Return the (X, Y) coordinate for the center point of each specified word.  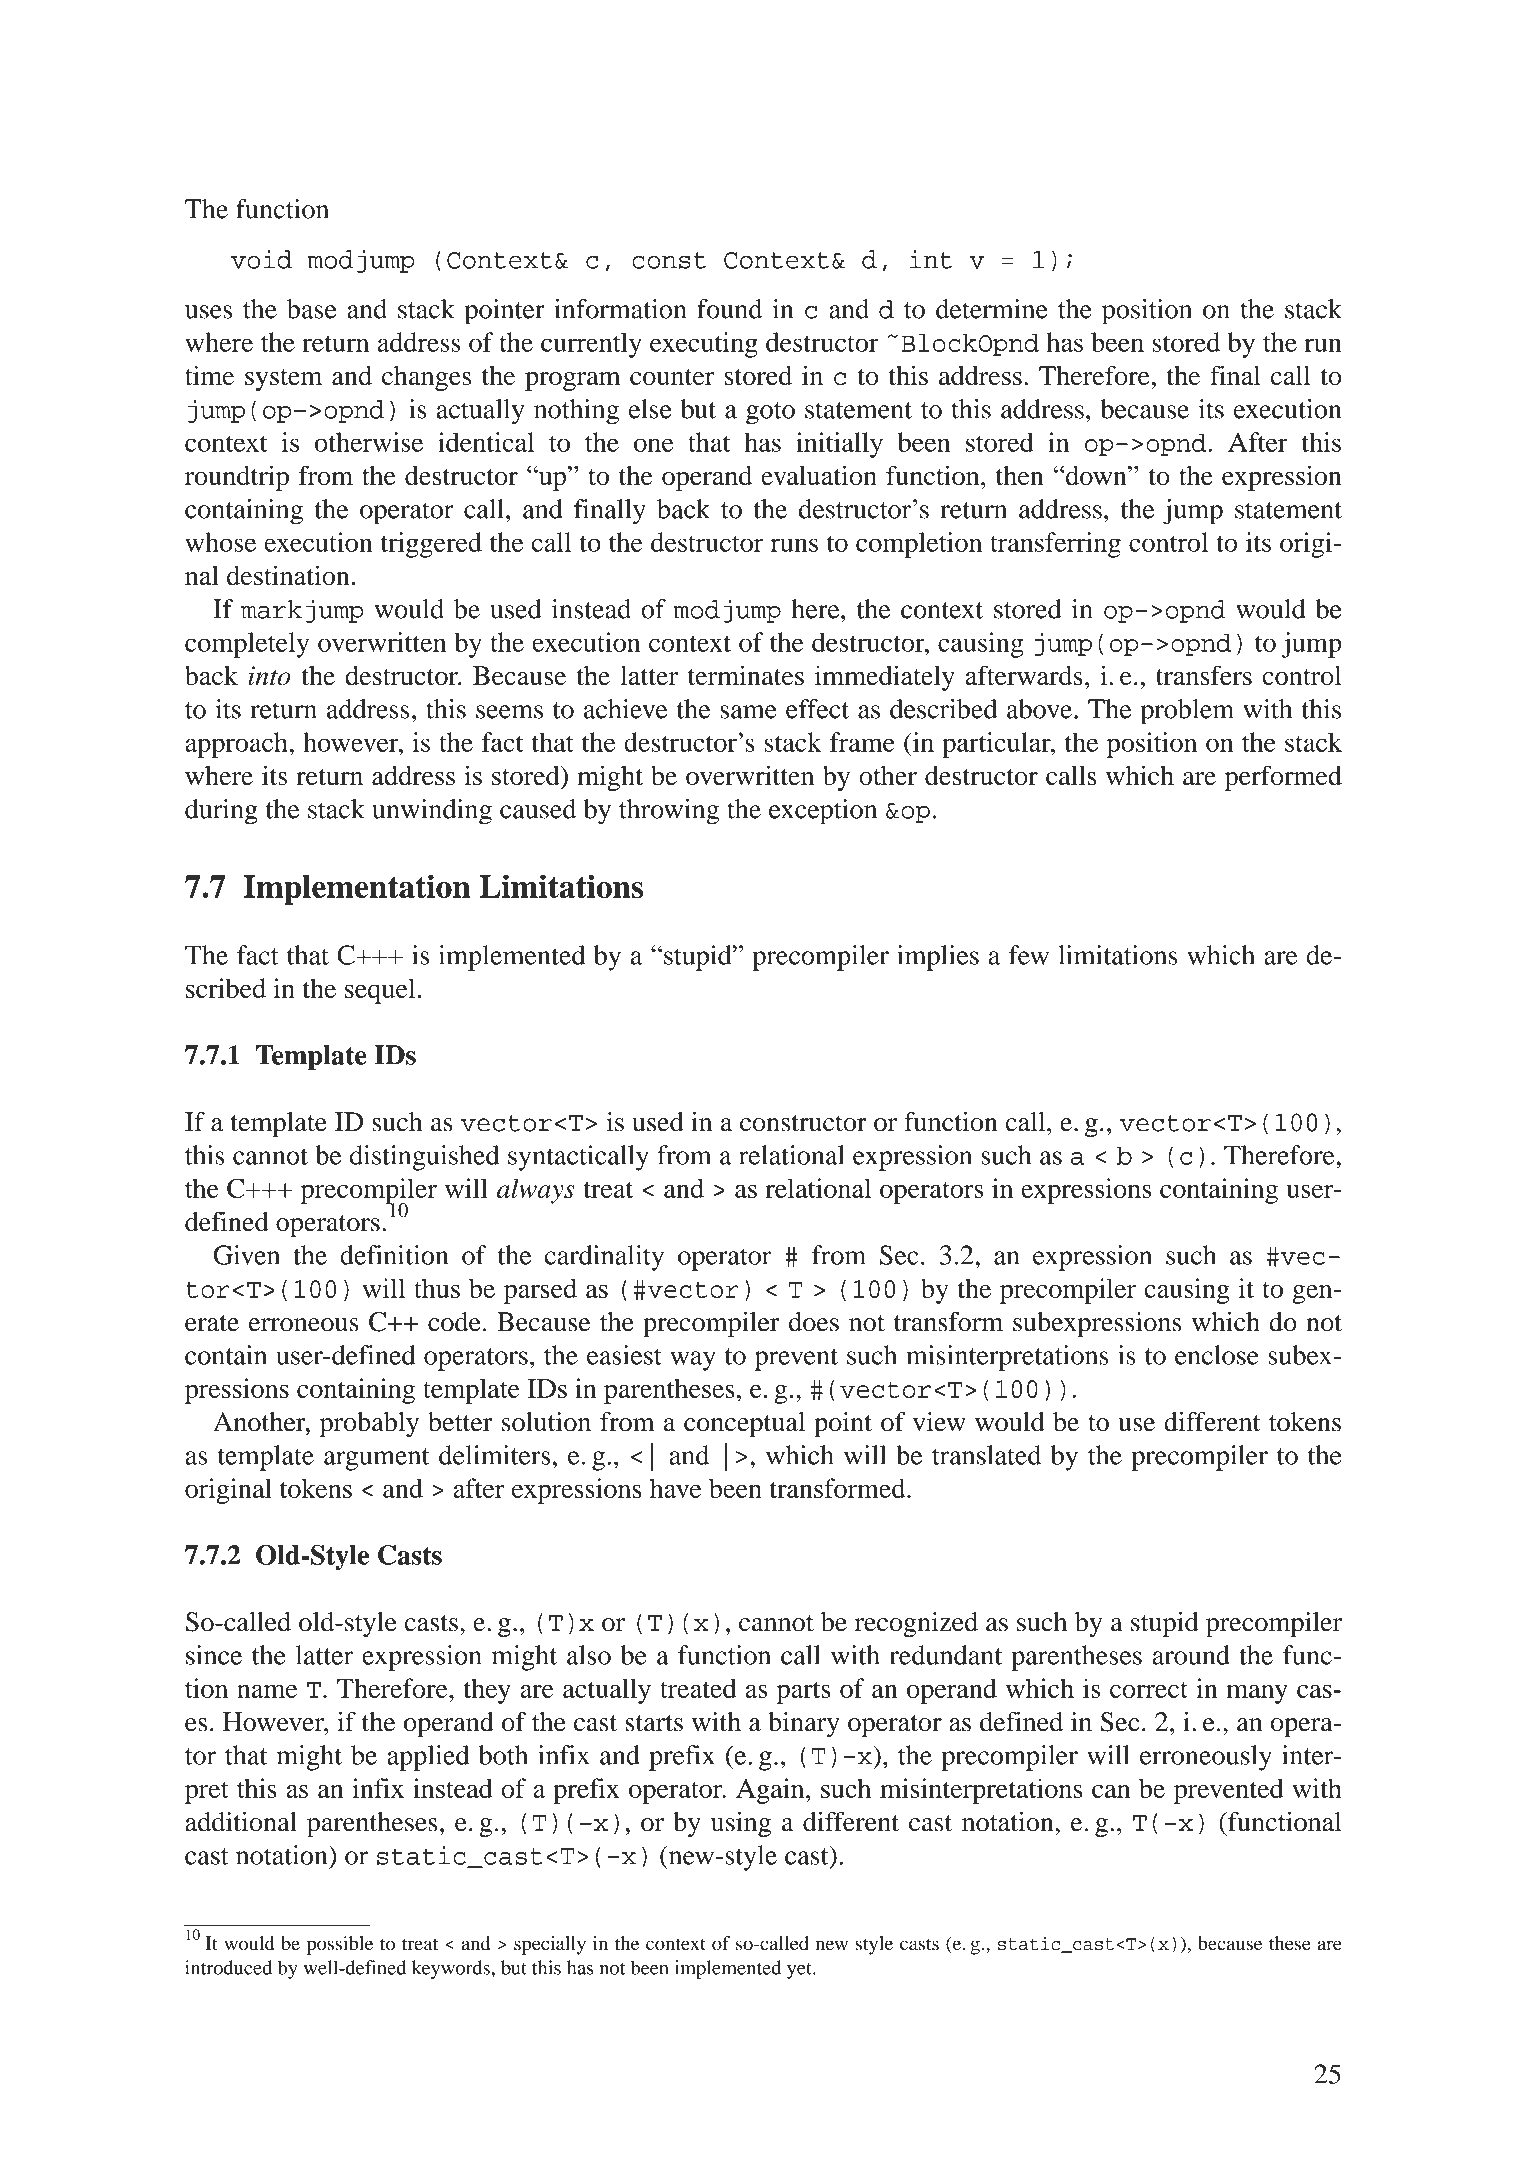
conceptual (744, 1424)
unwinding (432, 812)
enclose (1217, 1355)
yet (800, 1971)
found (729, 309)
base (311, 309)
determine (992, 309)
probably (369, 1425)
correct (1149, 1690)
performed (1283, 778)
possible (339, 1945)
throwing (669, 812)
